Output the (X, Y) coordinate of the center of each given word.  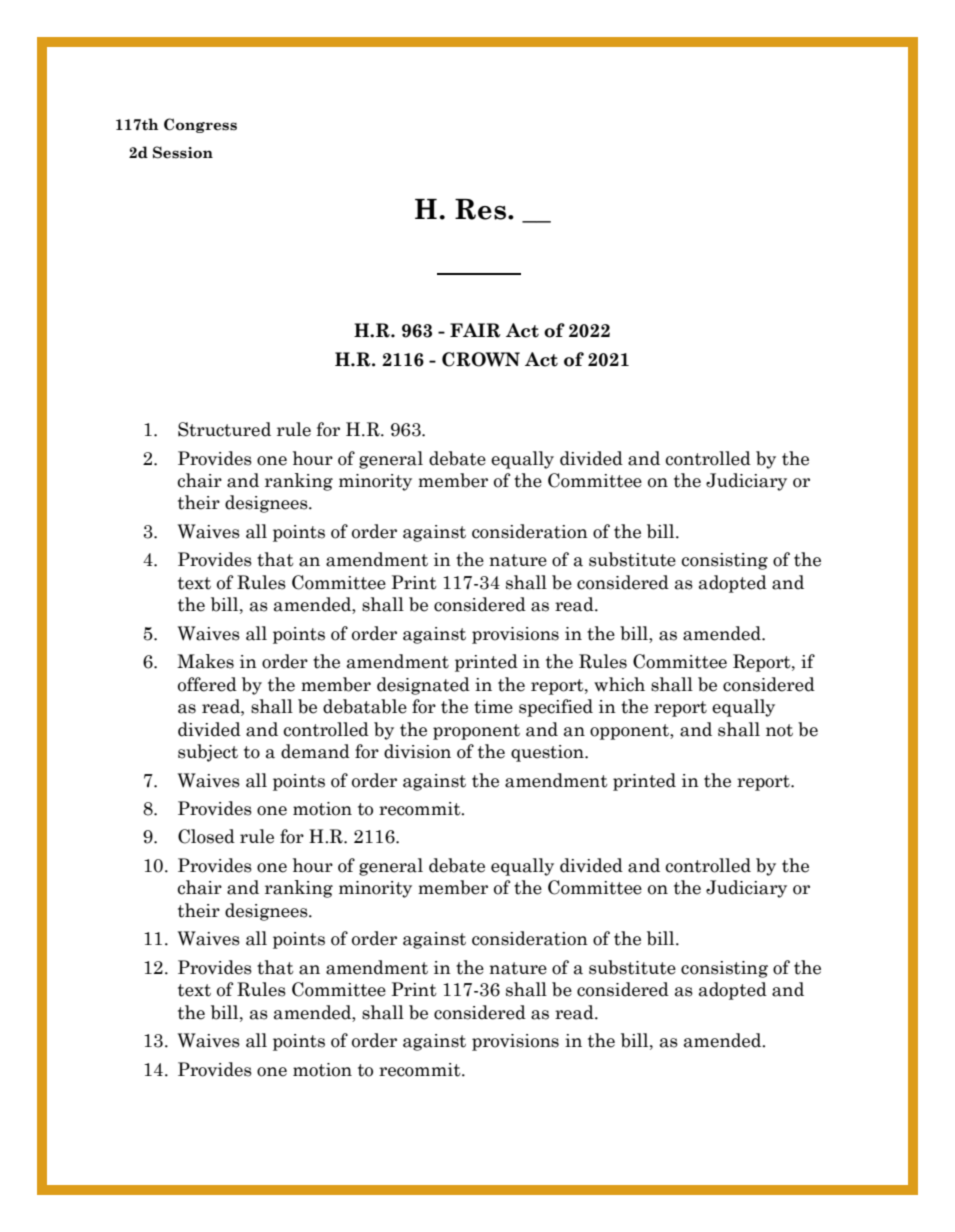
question (548, 753)
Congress (200, 125)
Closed (206, 836)
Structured (224, 429)
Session (183, 152)
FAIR (475, 330)
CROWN (481, 359)
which (619, 684)
